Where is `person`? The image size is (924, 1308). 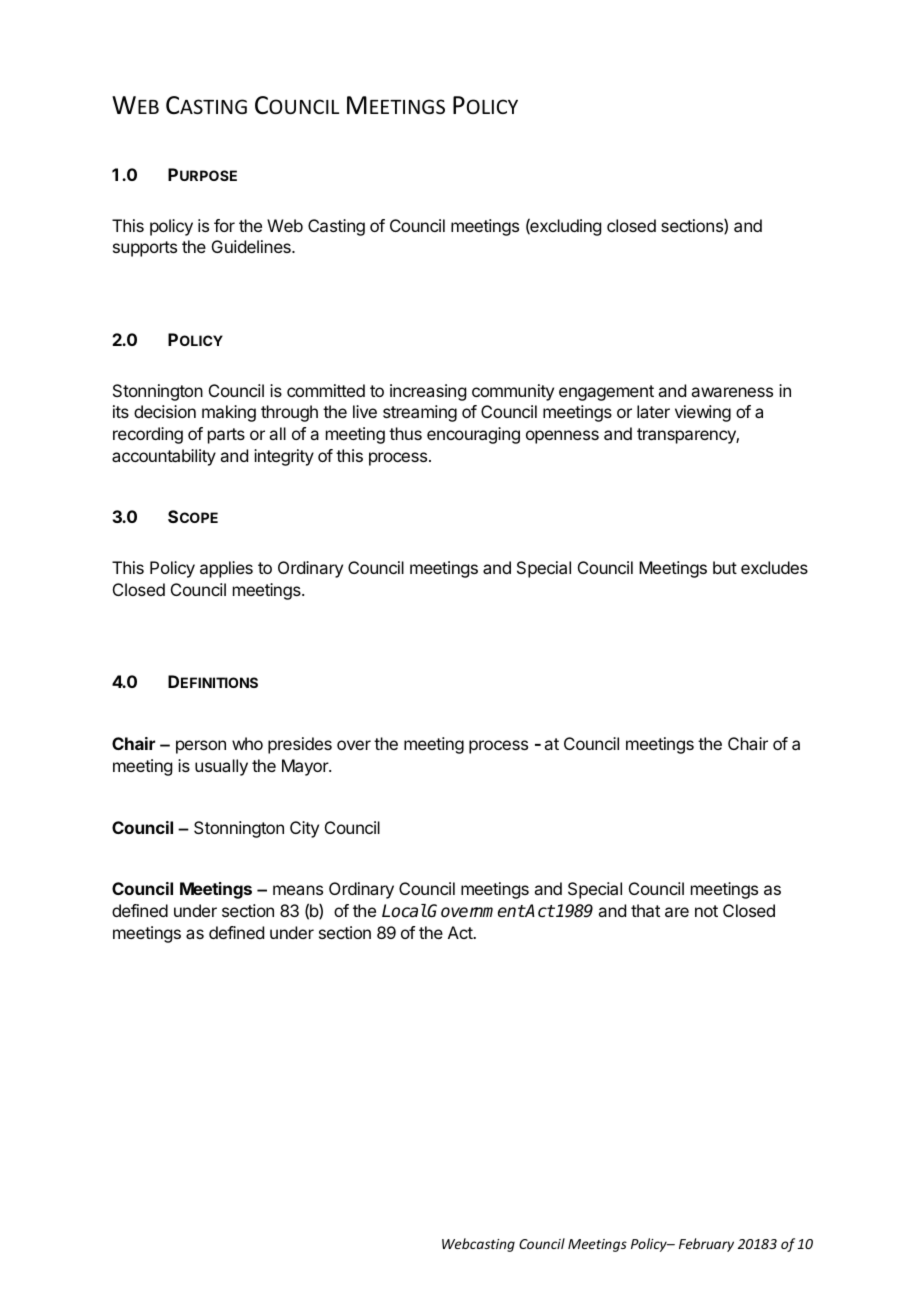
person is located at coordinates (201, 747).
